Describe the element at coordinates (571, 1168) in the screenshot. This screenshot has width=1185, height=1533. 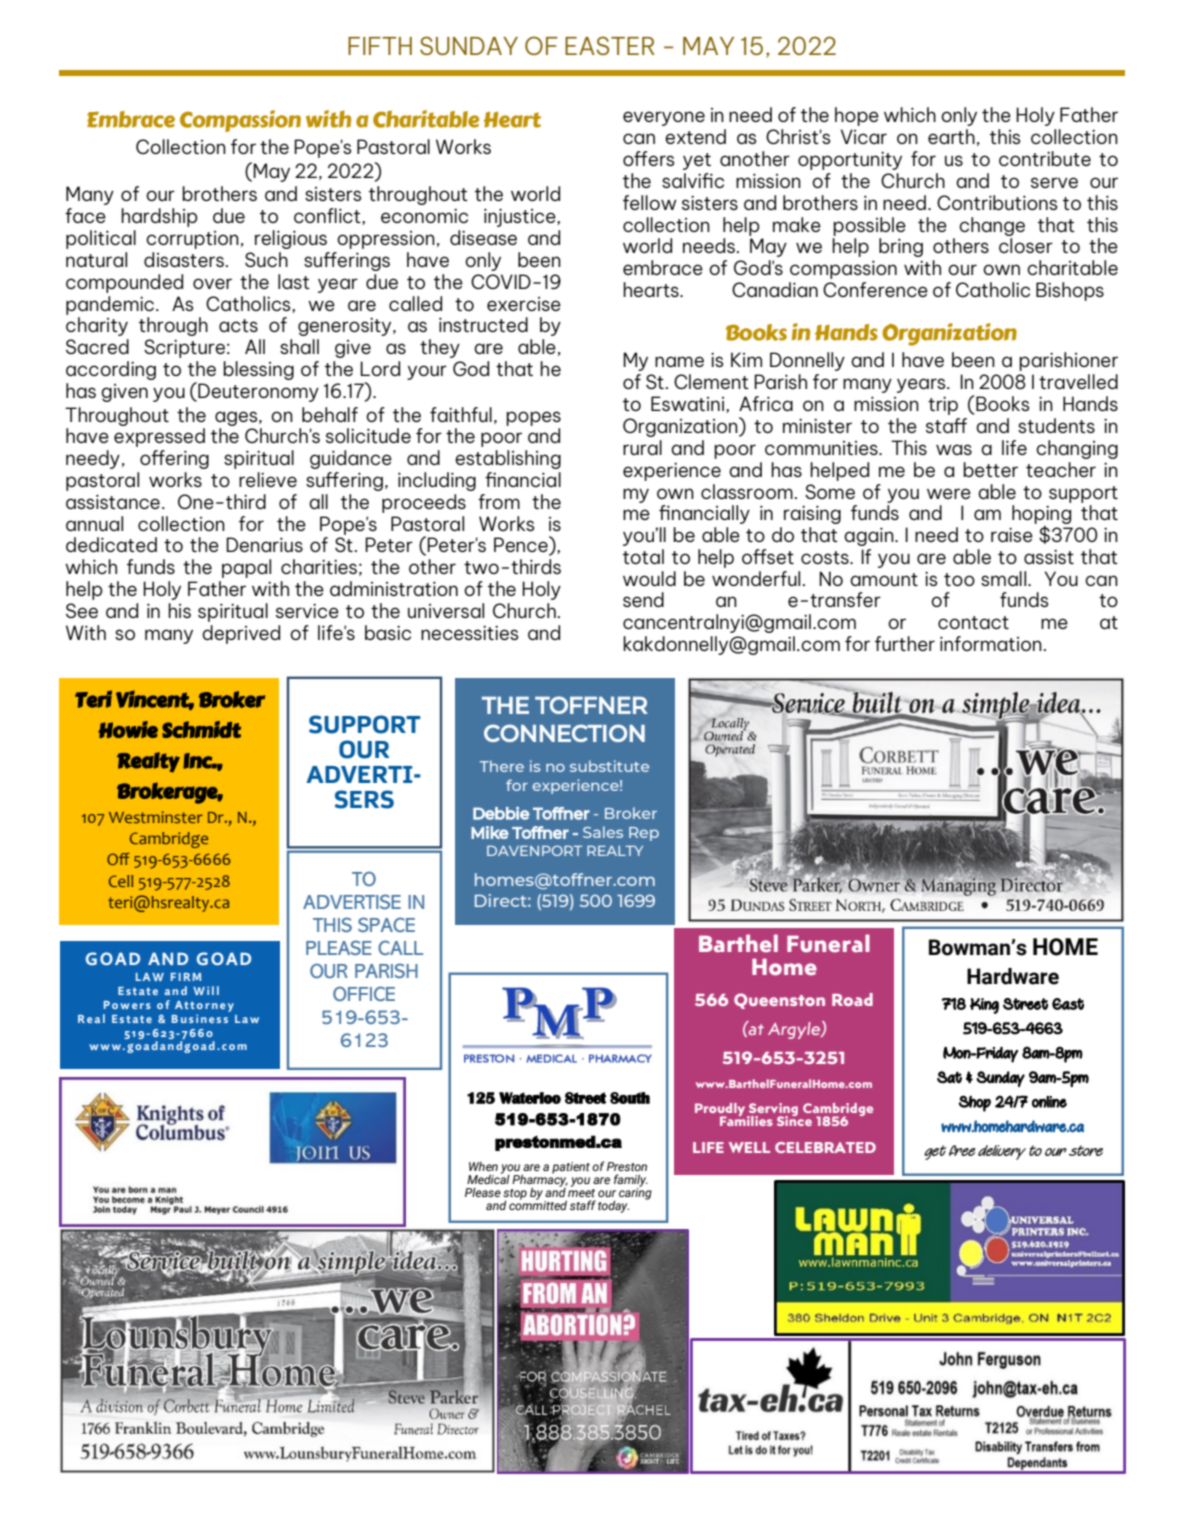
I see `patient` at that location.
